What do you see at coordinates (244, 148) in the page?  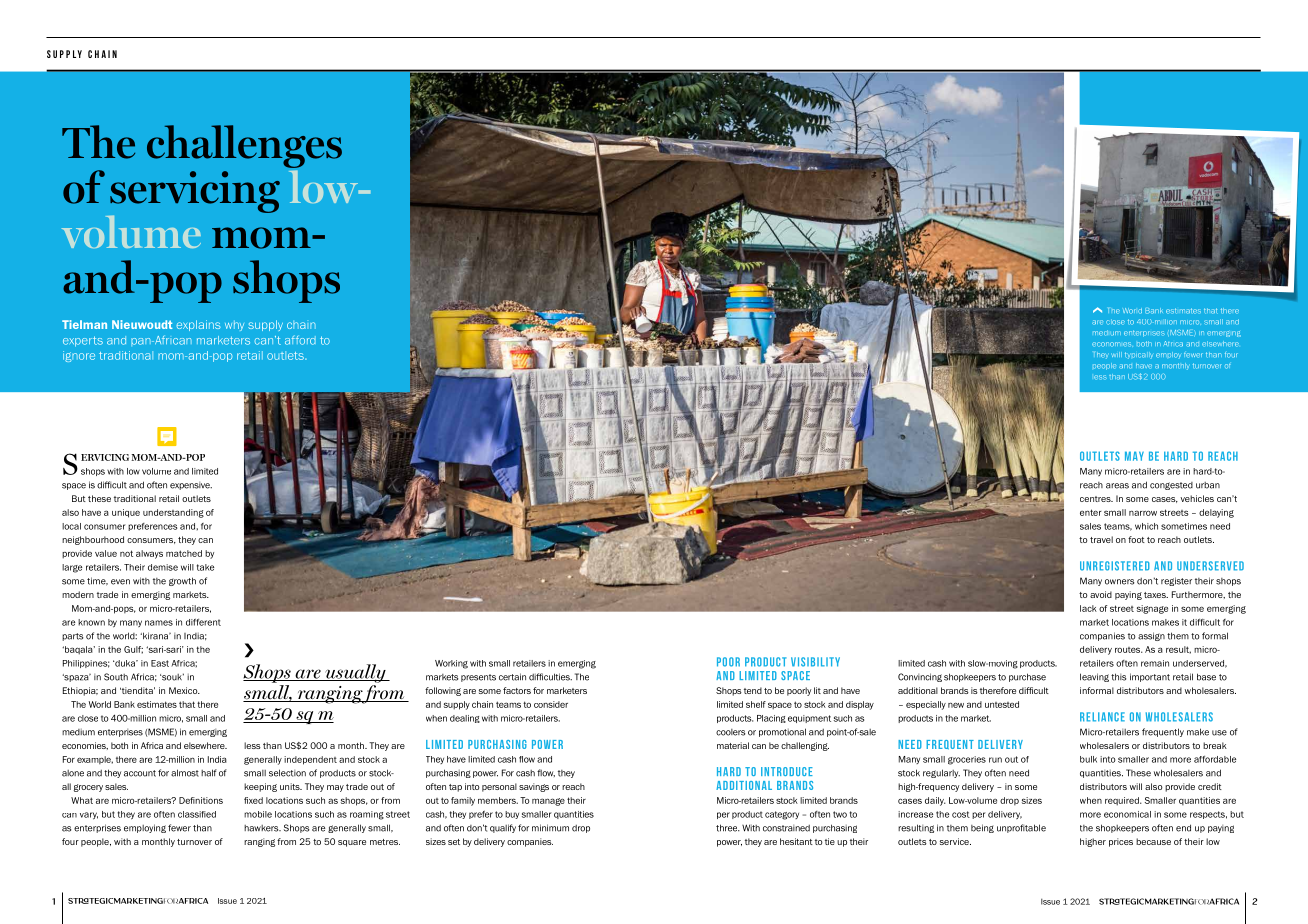 I see `challenges` at bounding box center [244, 148].
